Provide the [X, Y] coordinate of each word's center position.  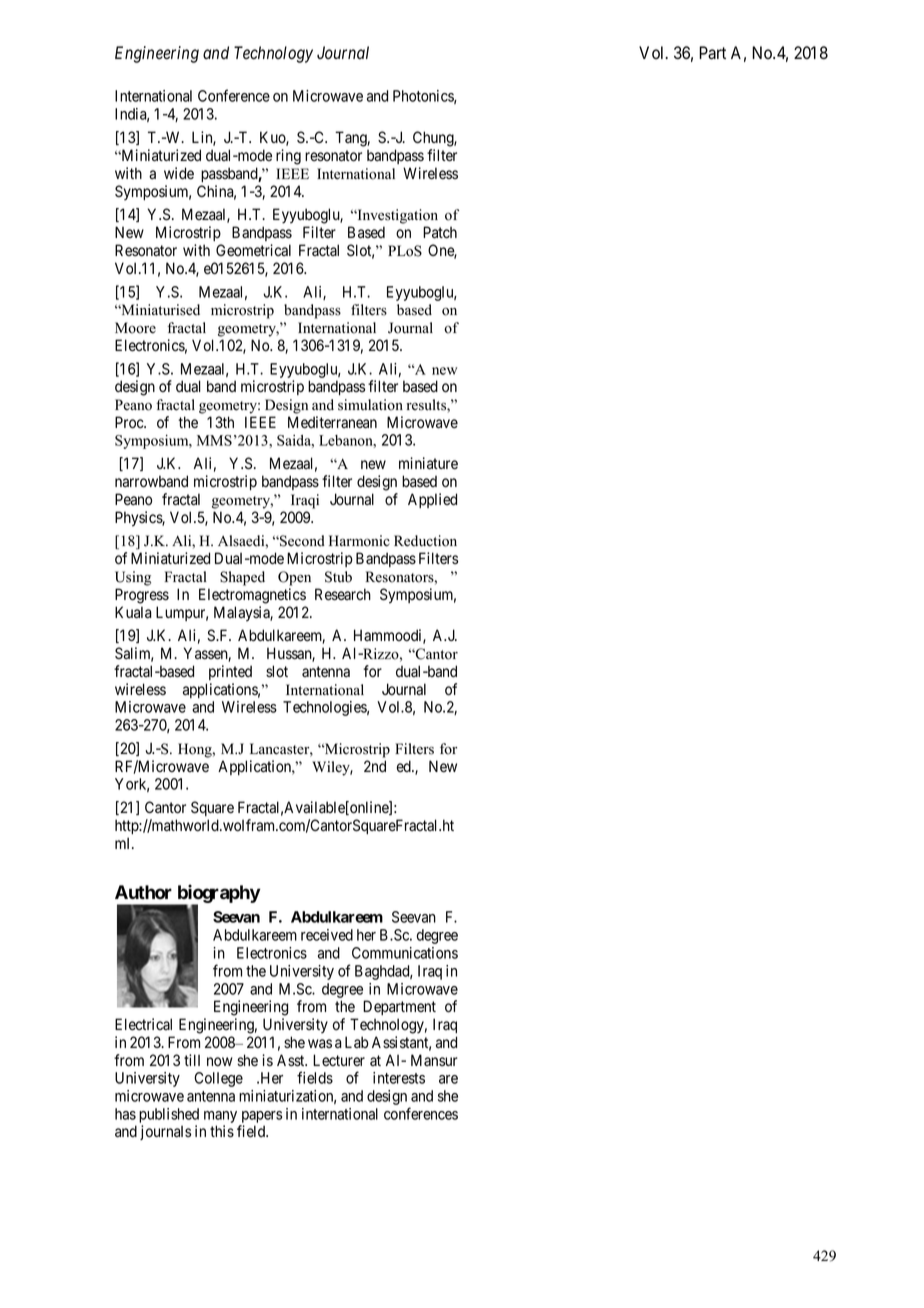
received [327, 935]
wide [179, 173]
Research [343, 594]
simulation [370, 405]
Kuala [133, 612]
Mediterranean [332, 422]
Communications [405, 953]
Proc [130, 422]
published [169, 1115]
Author [143, 892]
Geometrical [253, 250]
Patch [440, 232]
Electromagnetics [252, 596]
